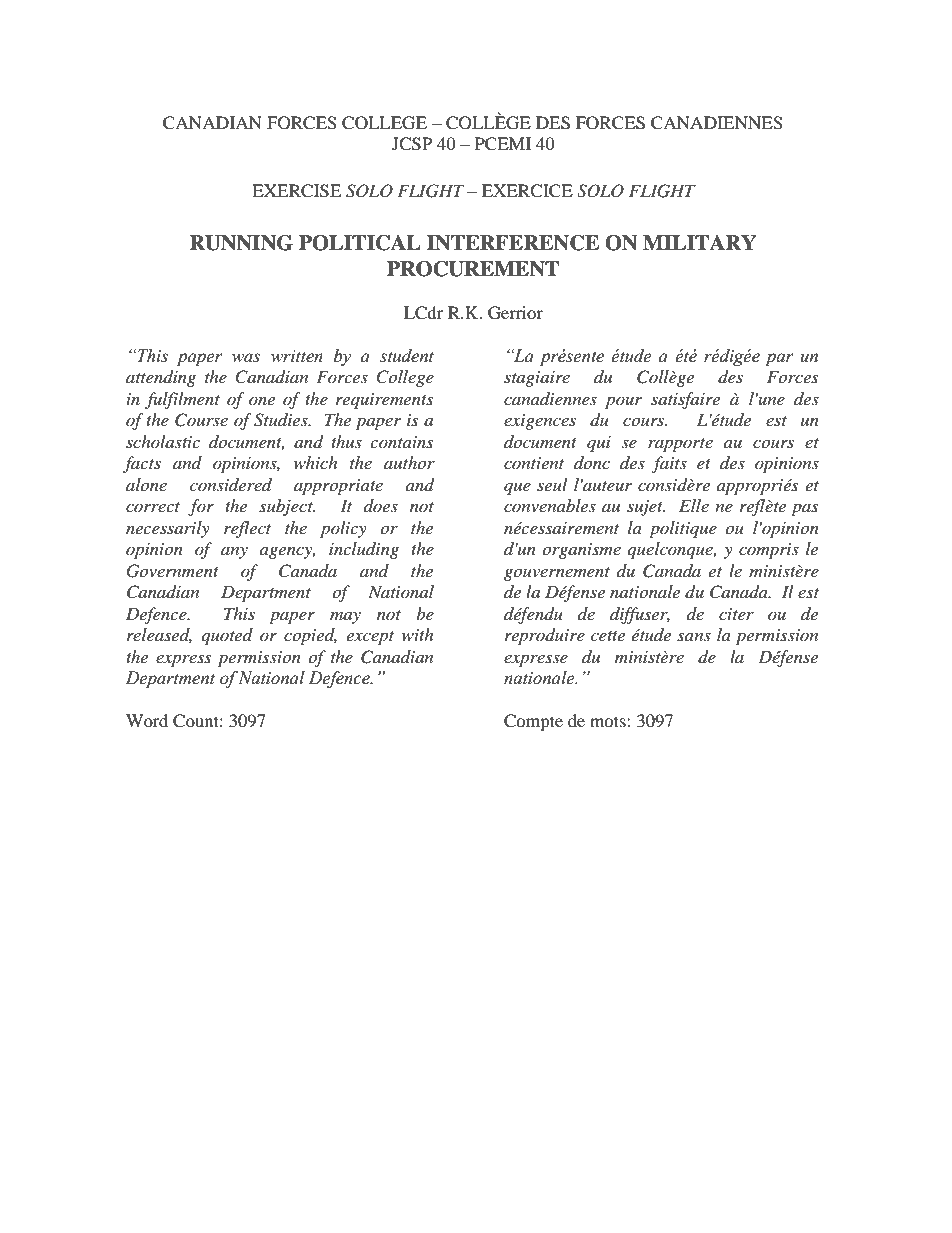  What do you see at coordinates (527, 191) in the screenshot?
I see `EXERCICE` at bounding box center [527, 191].
